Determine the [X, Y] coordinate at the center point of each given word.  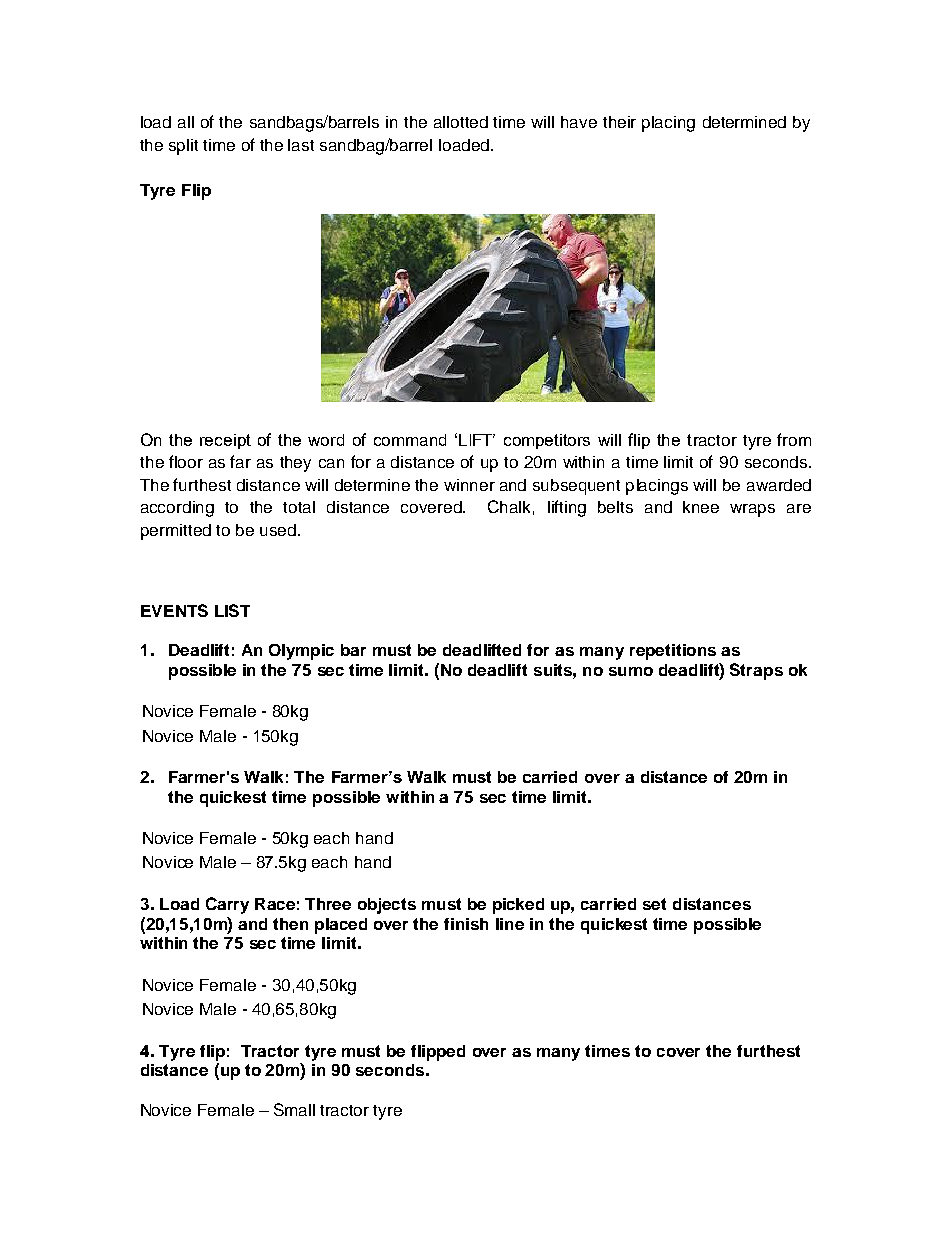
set [654, 904]
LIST [232, 610]
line [510, 924]
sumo [631, 671]
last [301, 145]
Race [275, 904]
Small [294, 1109]
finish [466, 924]
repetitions [673, 652]
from [794, 439]
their [619, 122]
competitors [547, 441]
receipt [225, 441]
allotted [461, 122]
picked [518, 906]
